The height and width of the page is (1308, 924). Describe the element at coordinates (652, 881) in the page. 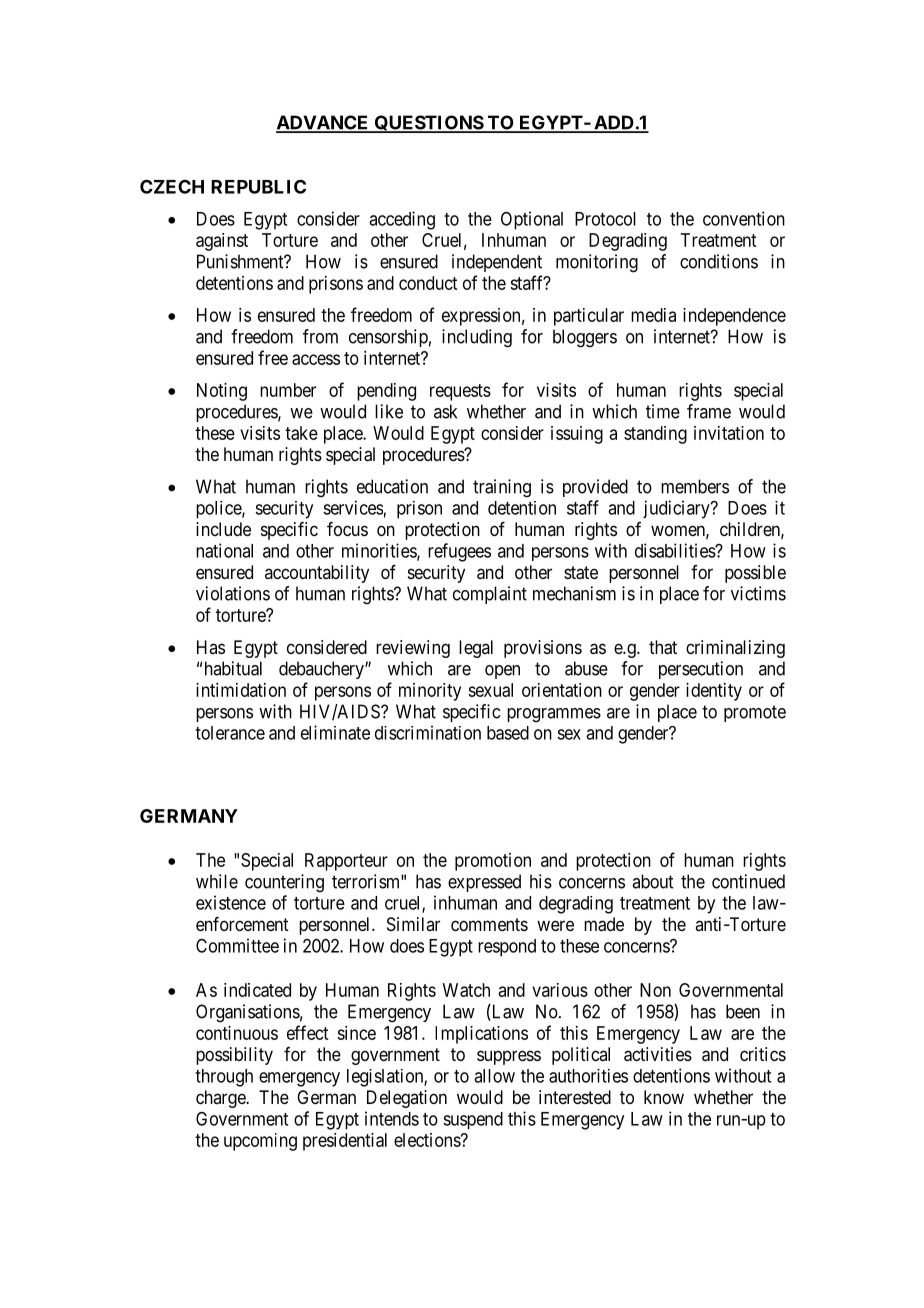

I see `about` at that location.
